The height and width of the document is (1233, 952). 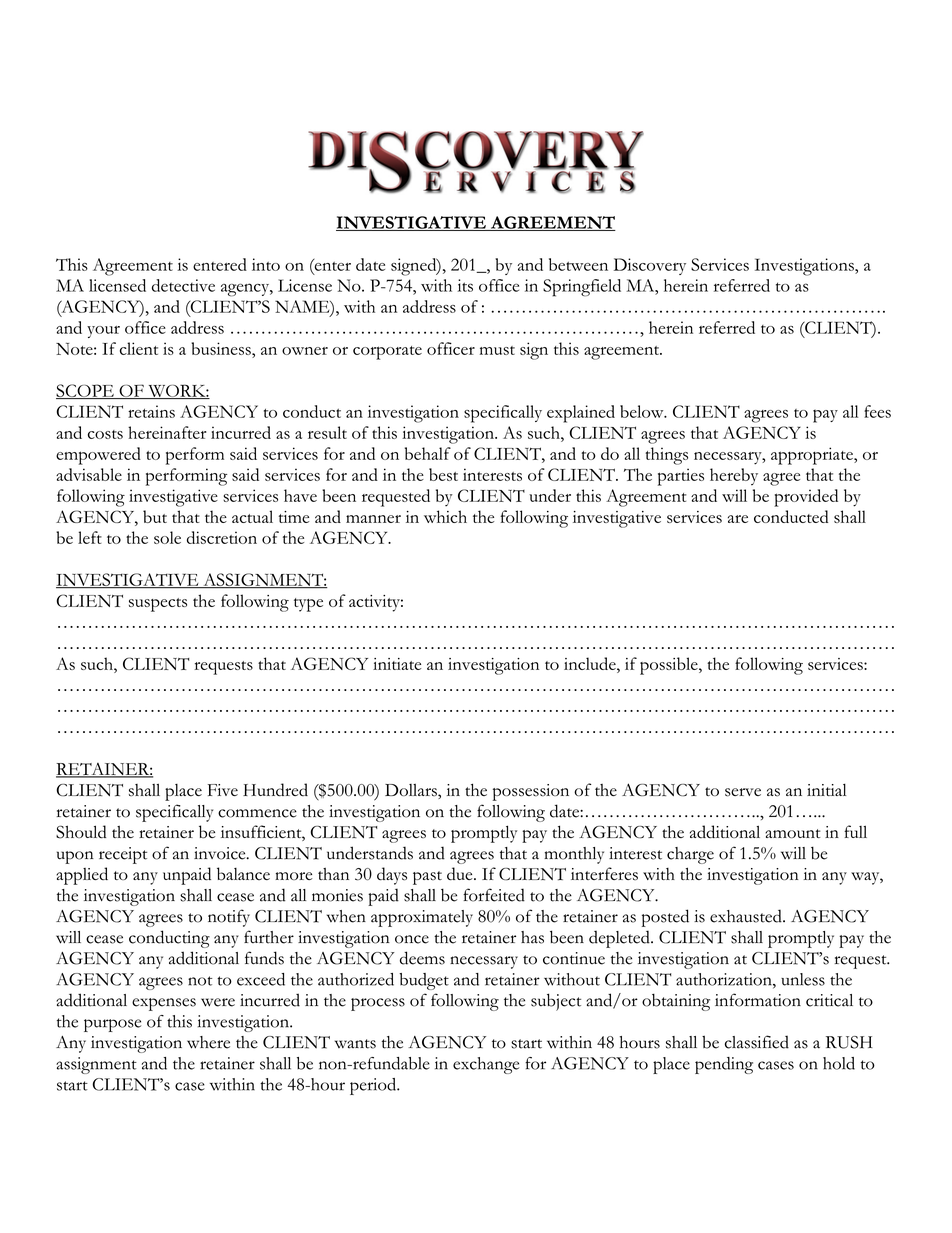 What do you see at coordinates (465, 285) in the document?
I see `its` at bounding box center [465, 285].
